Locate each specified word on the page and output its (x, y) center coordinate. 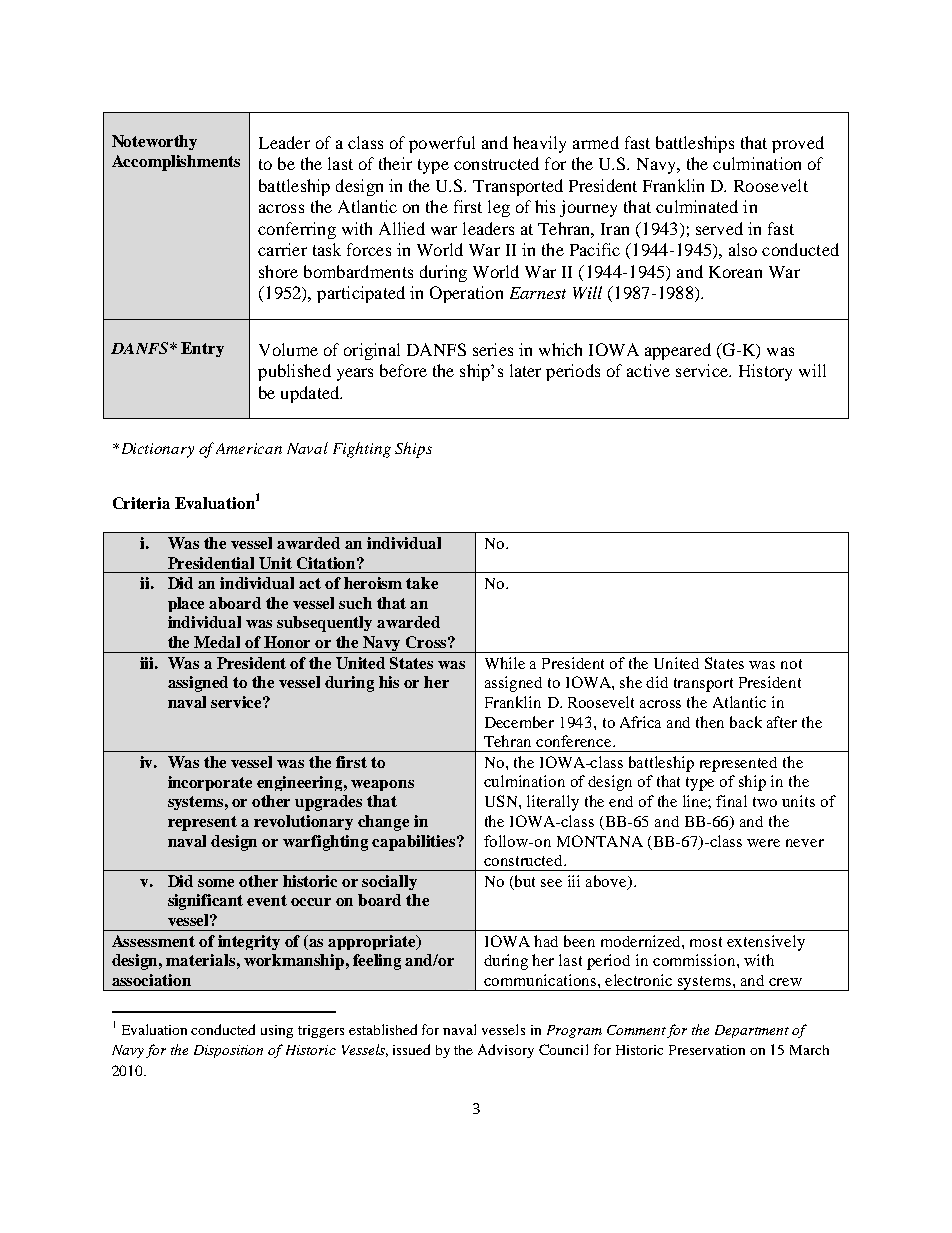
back (746, 722)
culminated (697, 206)
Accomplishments (176, 163)
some (216, 883)
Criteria (141, 503)
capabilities (415, 843)
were (763, 843)
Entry (202, 349)
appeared (678, 351)
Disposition (228, 1051)
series (493, 349)
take (422, 583)
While (505, 663)
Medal (217, 642)
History (765, 372)
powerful (442, 144)
